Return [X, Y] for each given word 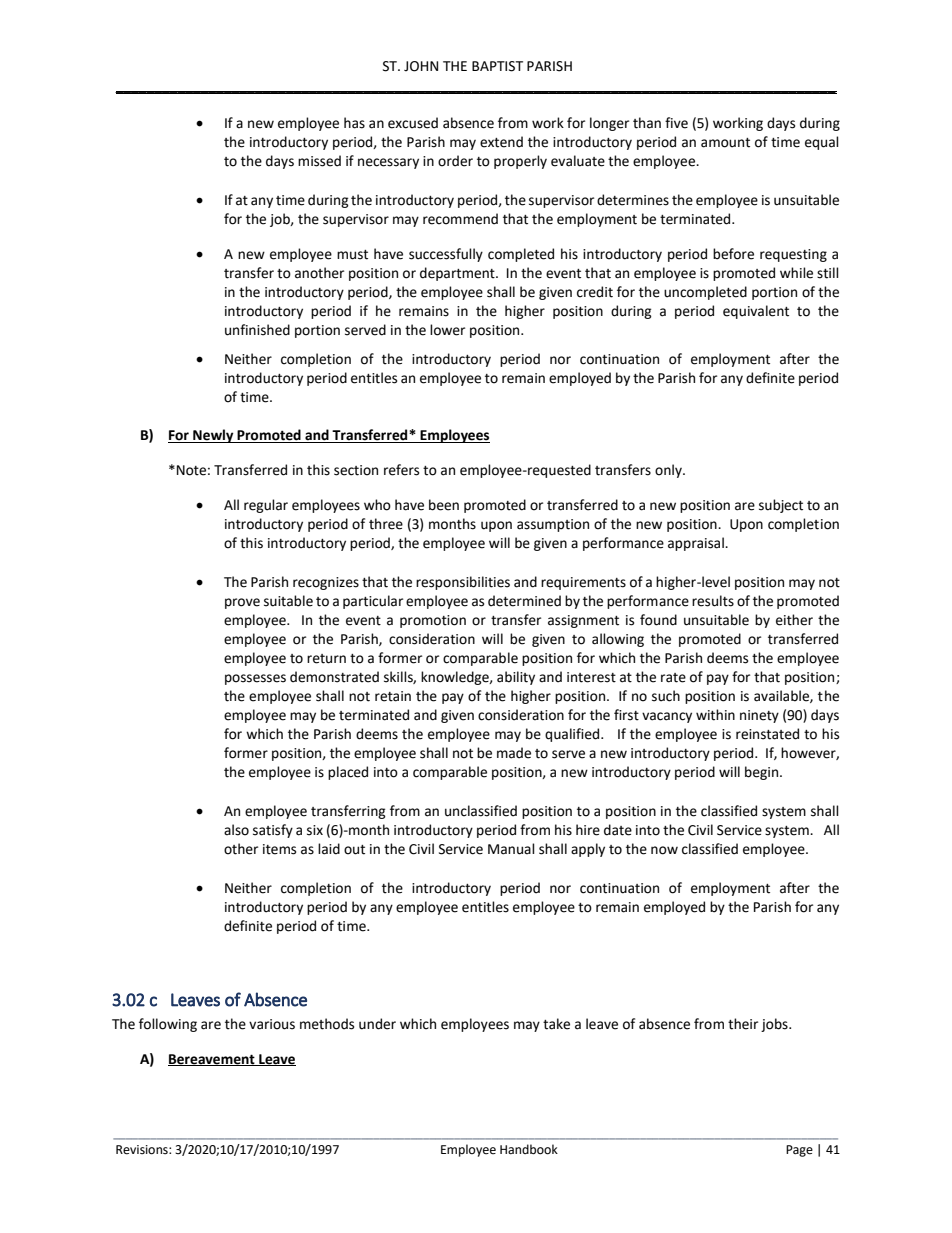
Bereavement [212, 1060]
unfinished [257, 330]
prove [242, 603]
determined [524, 601]
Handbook [529, 1149]
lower [447, 330]
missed [319, 161]
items [279, 849]
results [713, 601]
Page [799, 1151]
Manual [511, 849]
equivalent [756, 312]
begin [763, 773]
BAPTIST [497, 66]
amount [725, 143]
